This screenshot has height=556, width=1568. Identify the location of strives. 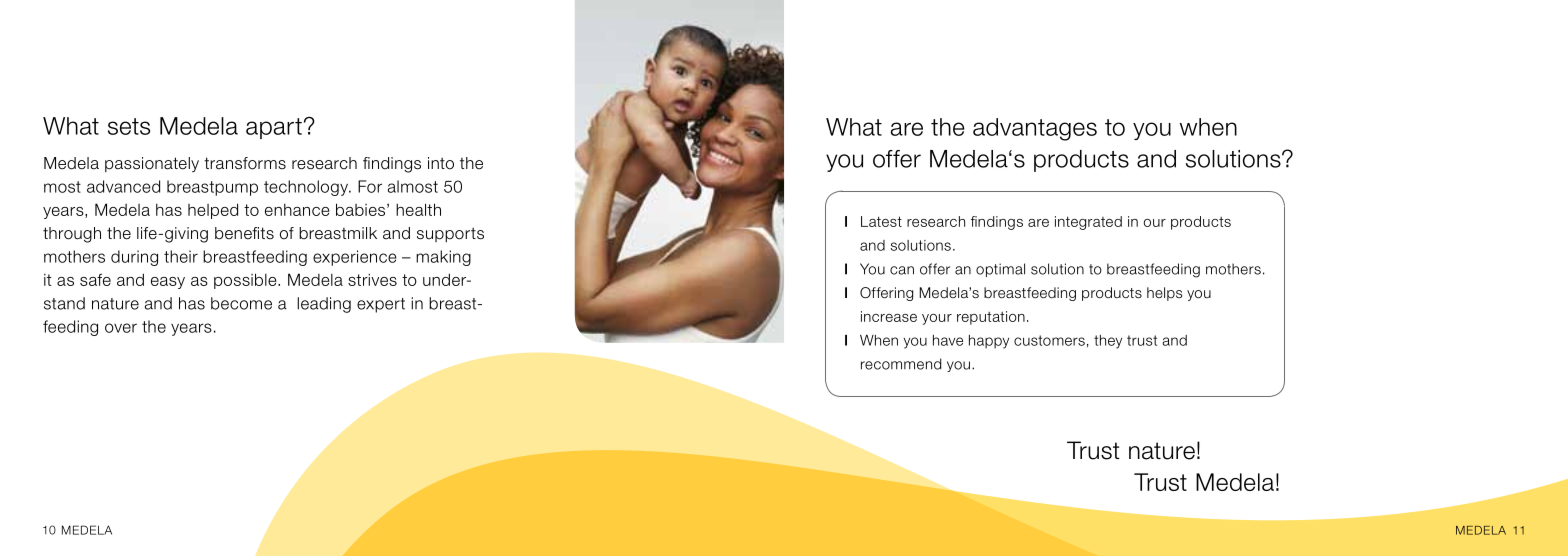
(372, 279).
